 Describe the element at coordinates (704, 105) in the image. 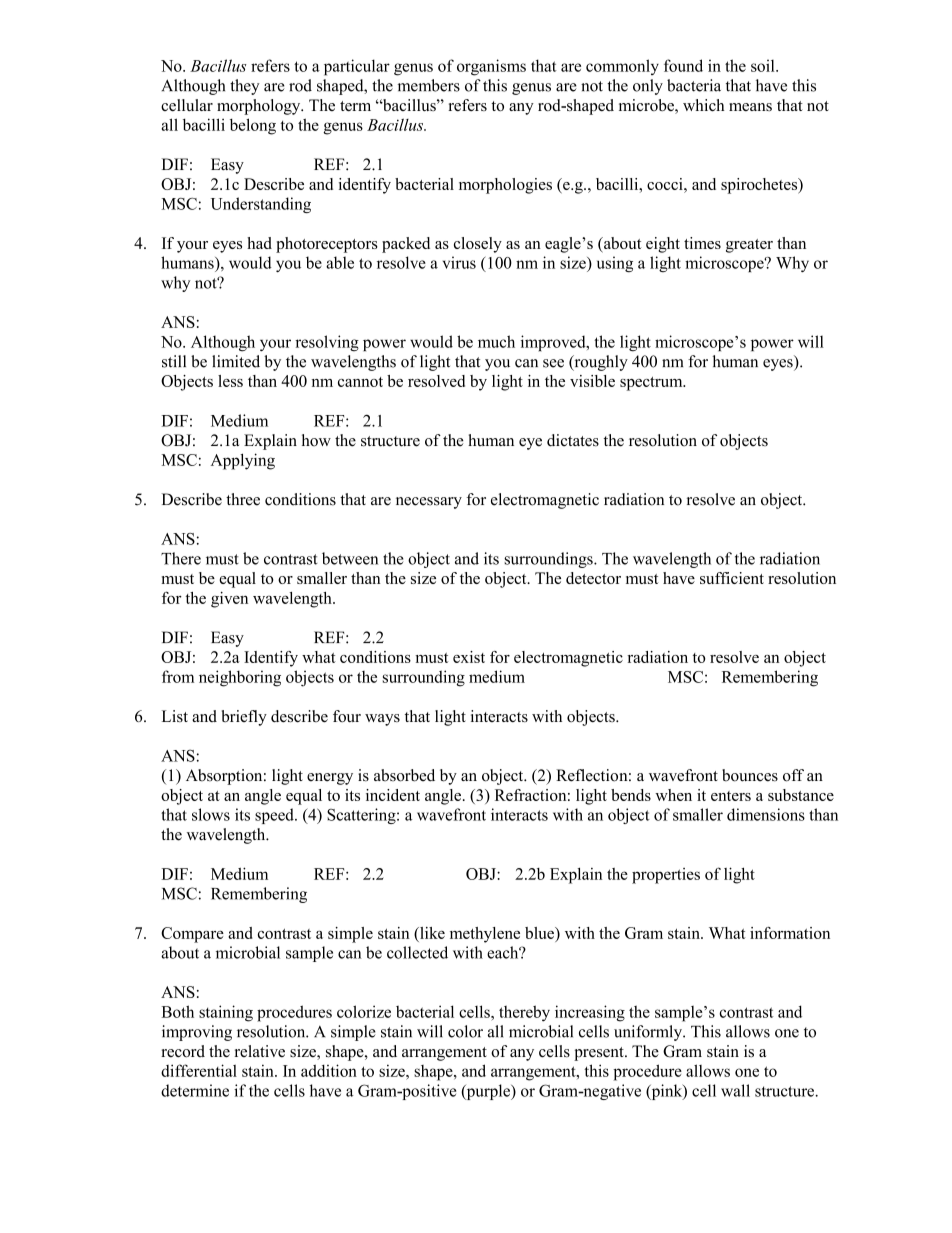

I see `which` at that location.
